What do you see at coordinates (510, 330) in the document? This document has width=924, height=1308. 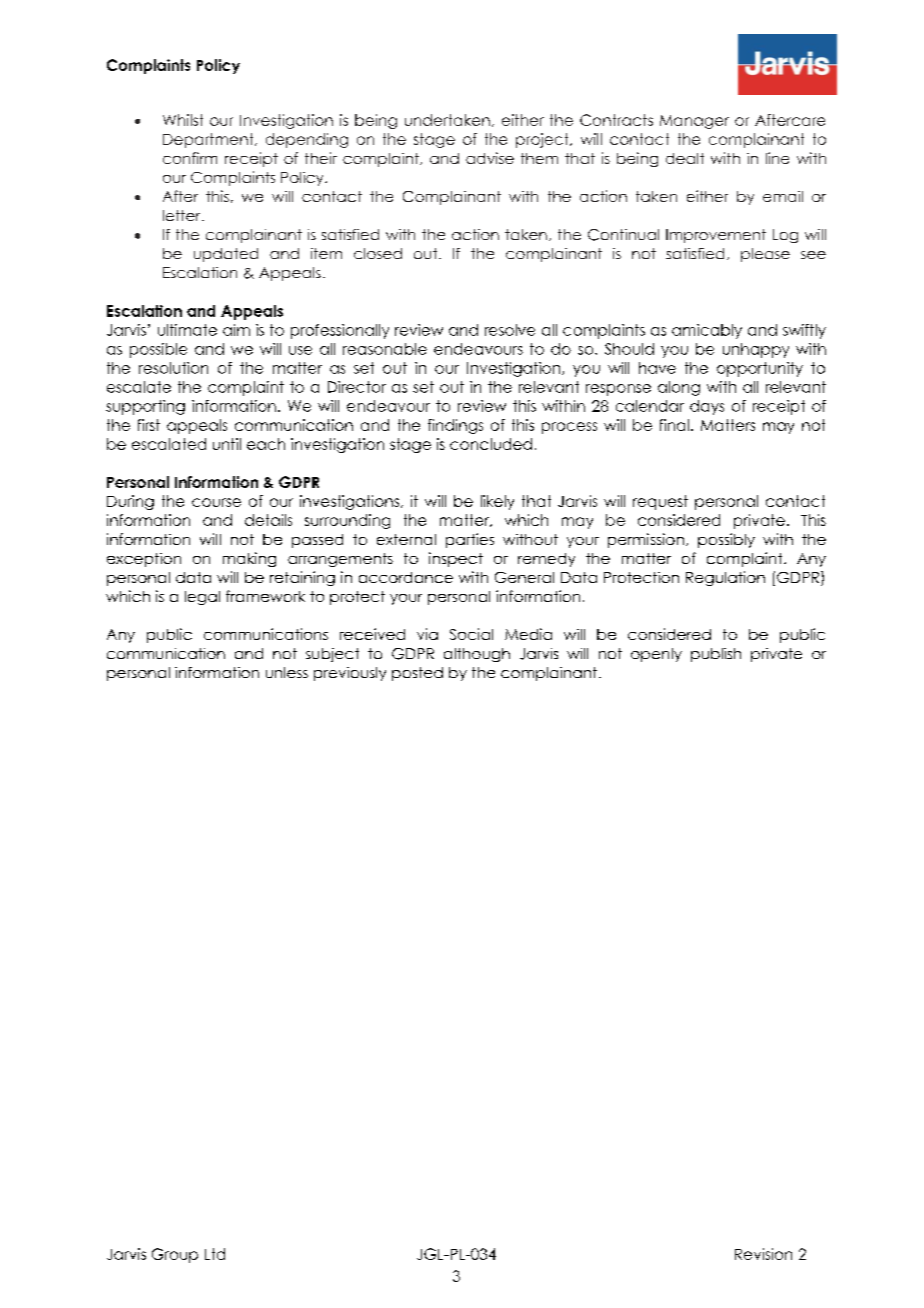 I see `resolve` at bounding box center [510, 330].
